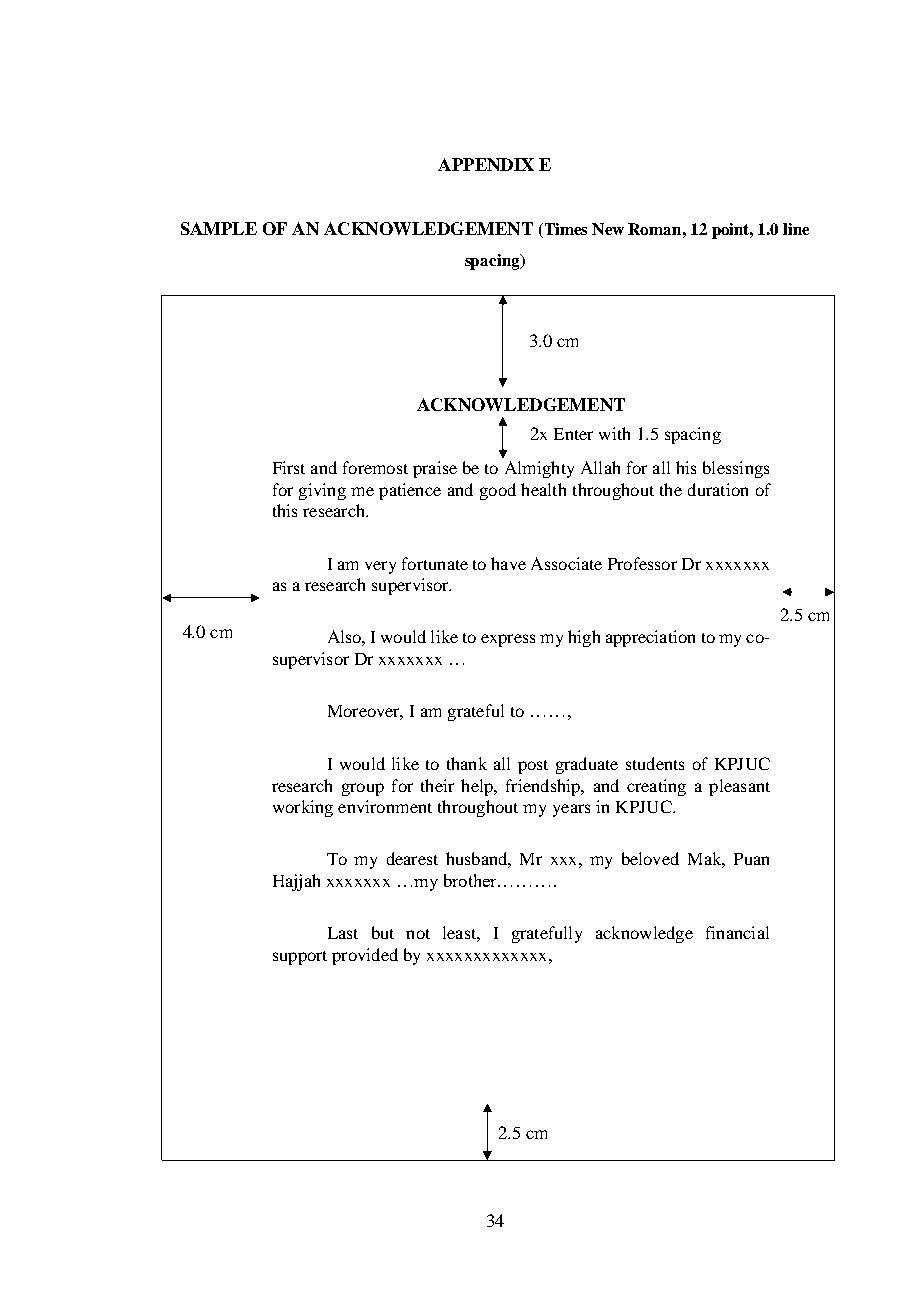 The width and height of the screenshot is (924, 1308). Describe the element at coordinates (471, 880) in the screenshot. I see `brother` at that location.
